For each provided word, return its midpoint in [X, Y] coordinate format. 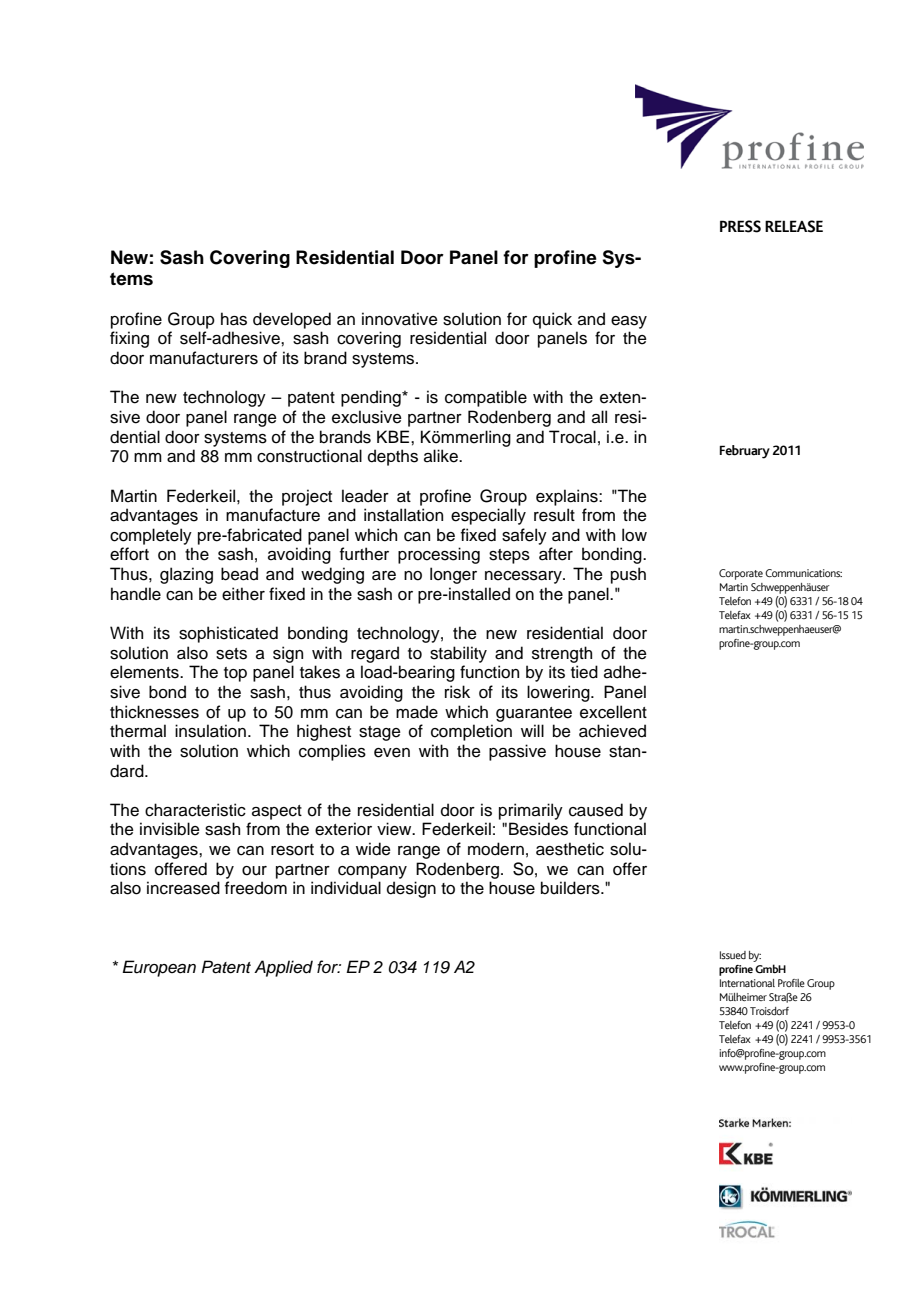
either [243, 594]
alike [442, 456]
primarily [531, 811]
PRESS [740, 226]
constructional [309, 456]
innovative [400, 319]
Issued [733, 955]
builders [571, 888]
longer [453, 575]
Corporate [741, 574]
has [234, 319]
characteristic [195, 810]
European [159, 968]
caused [596, 810]
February [745, 452]
